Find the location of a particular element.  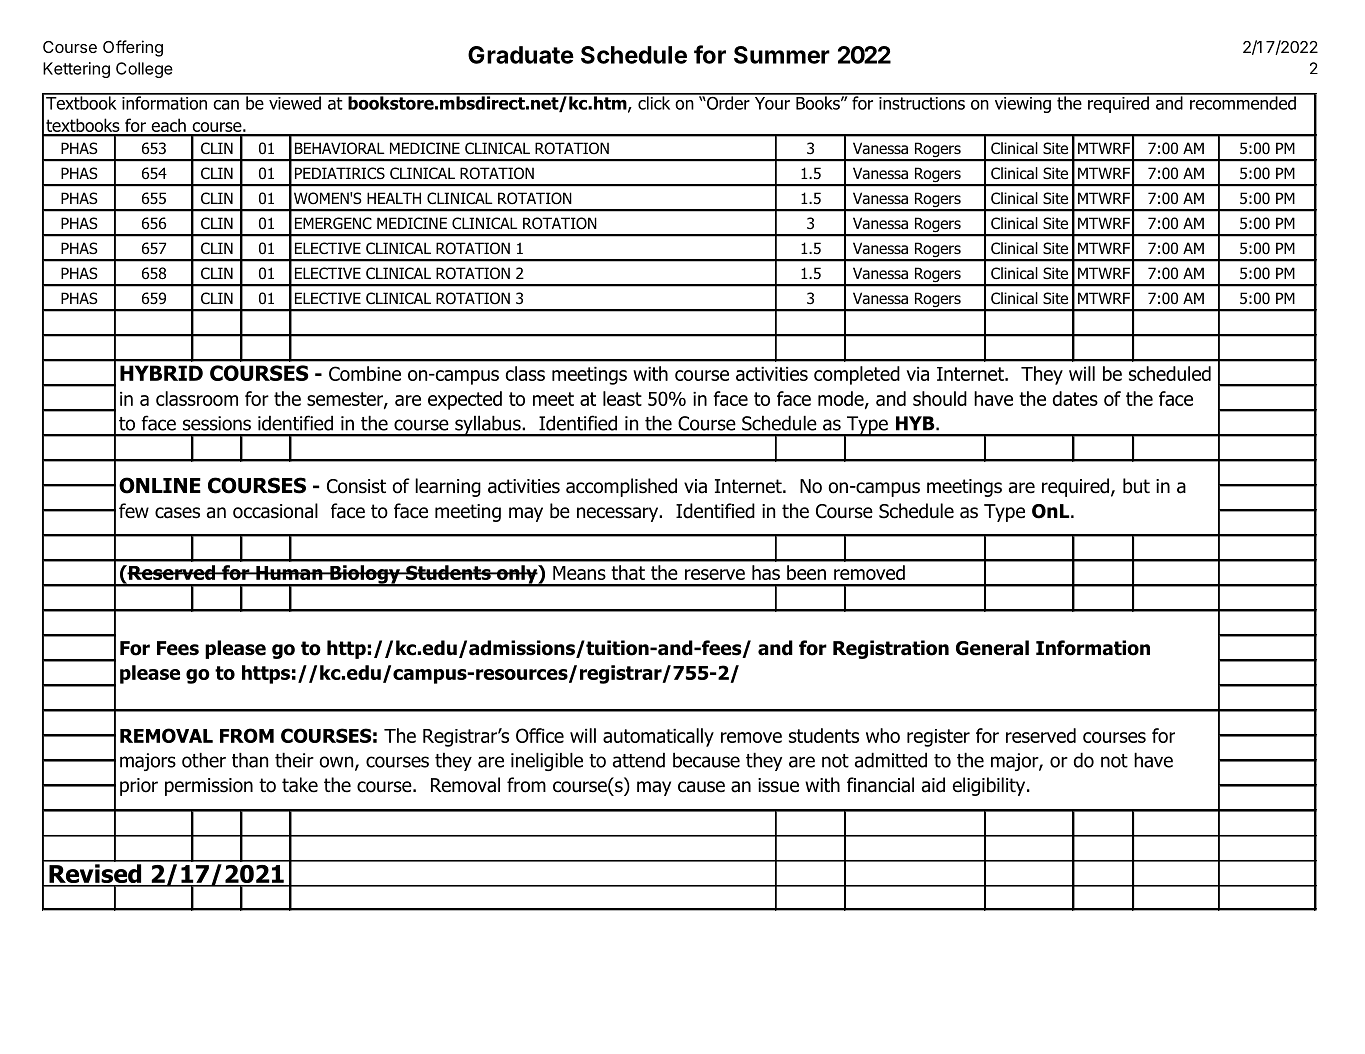

cases is located at coordinates (177, 513).
